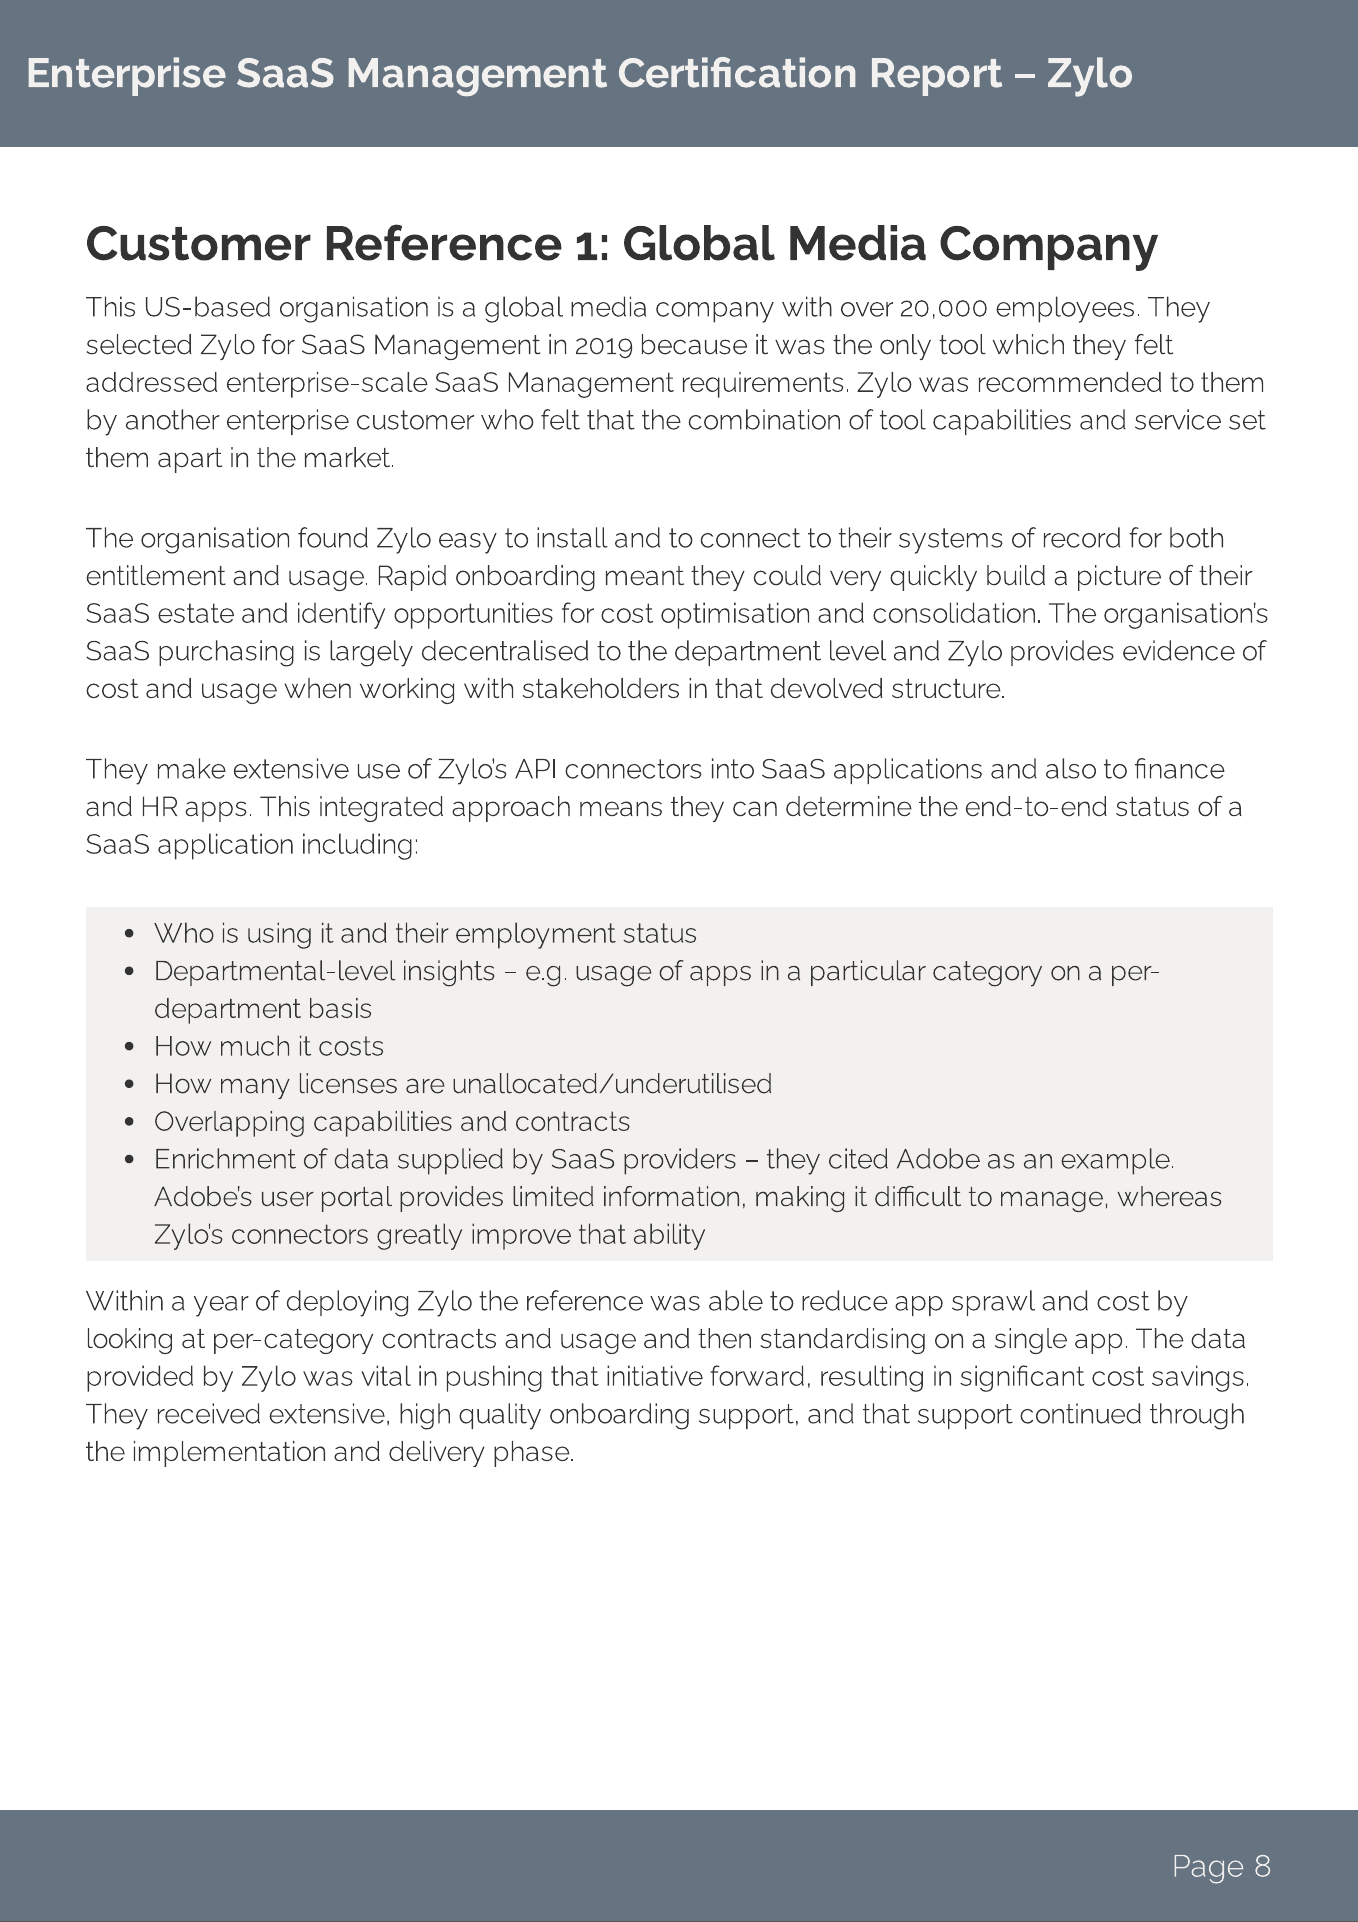 Image resolution: width=1358 pixels, height=1922 pixels. What do you see at coordinates (645, 576) in the image?
I see `meant` at bounding box center [645, 576].
